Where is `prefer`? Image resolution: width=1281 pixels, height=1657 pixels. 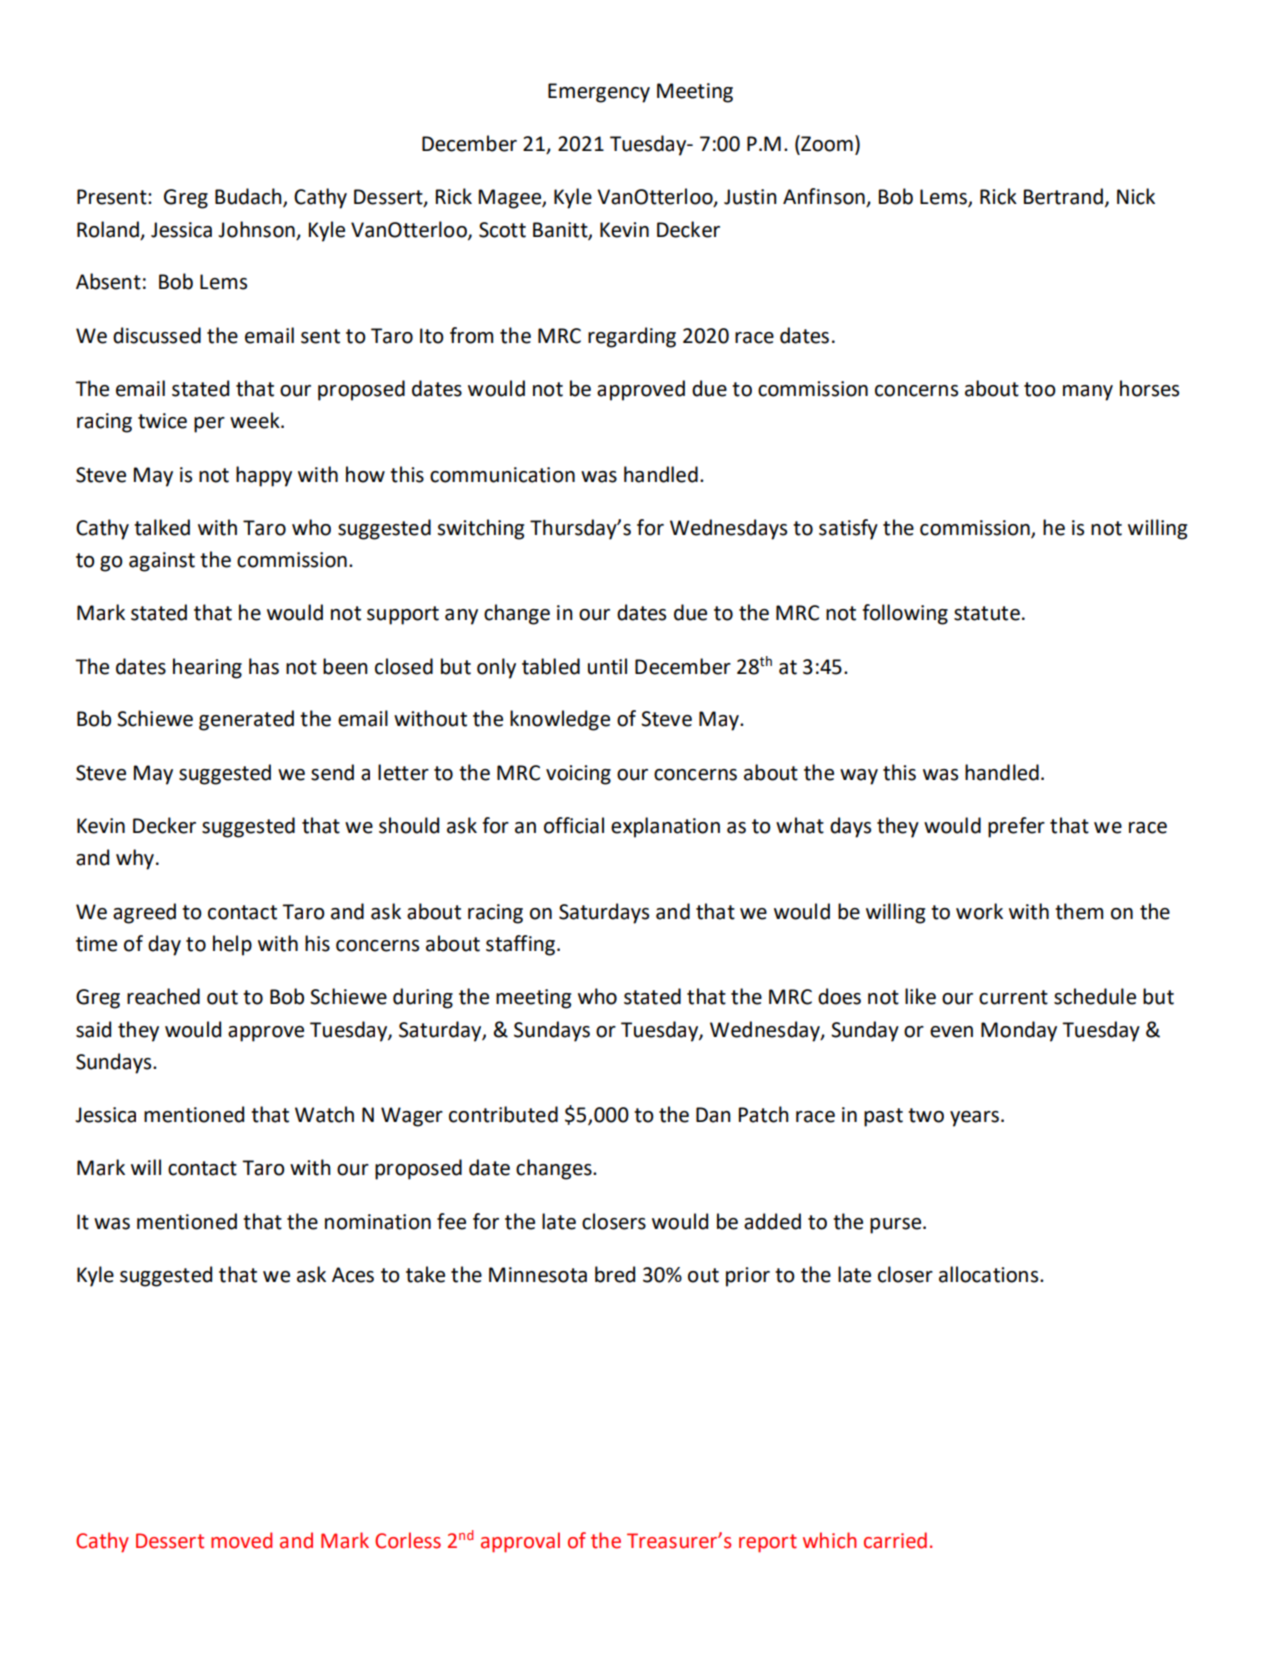 prefer is located at coordinates (1016, 827).
